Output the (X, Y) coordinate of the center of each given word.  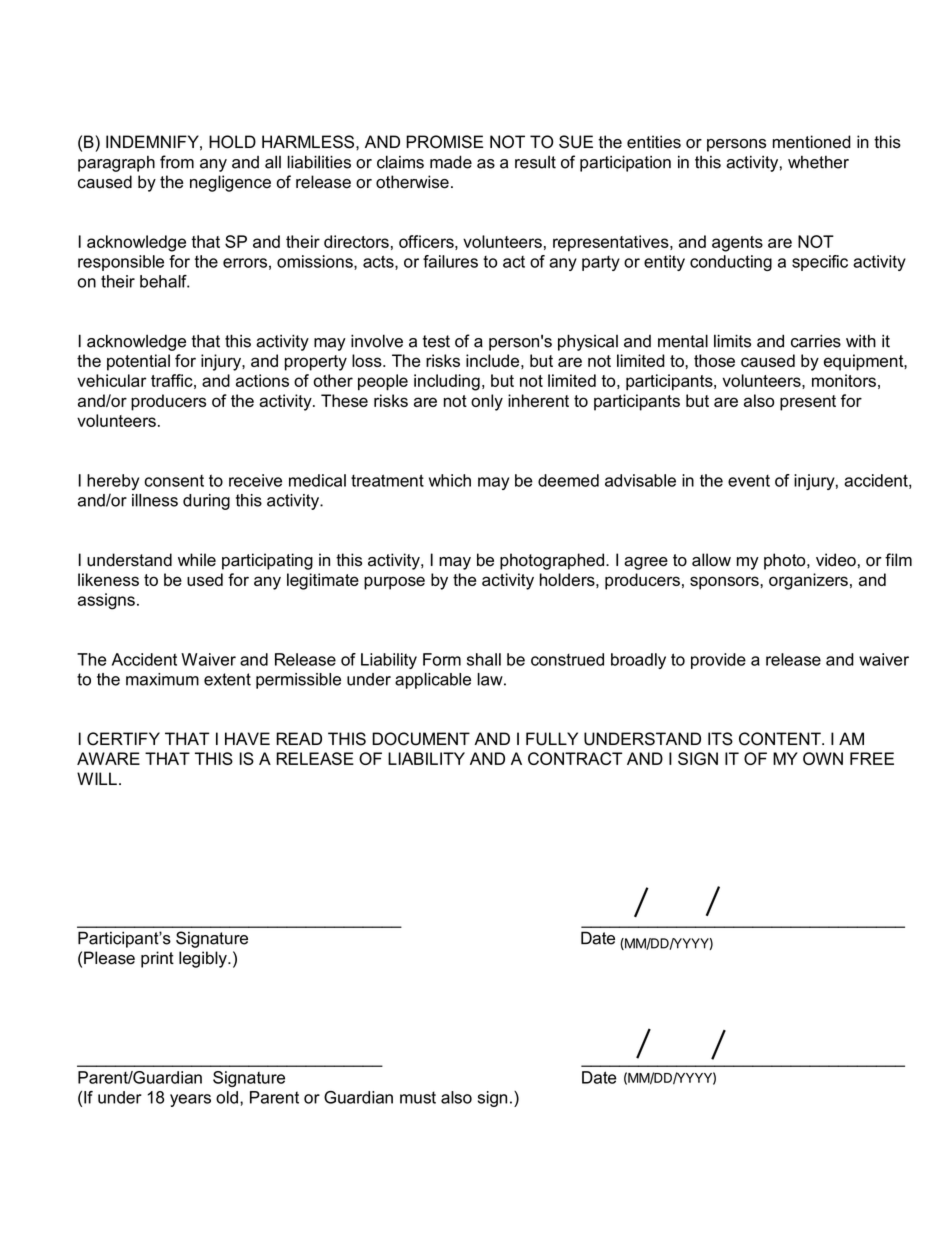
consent (174, 481)
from (177, 162)
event (749, 481)
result (535, 162)
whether (818, 162)
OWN (823, 758)
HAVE (247, 738)
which (450, 480)
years (190, 1100)
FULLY (552, 739)
